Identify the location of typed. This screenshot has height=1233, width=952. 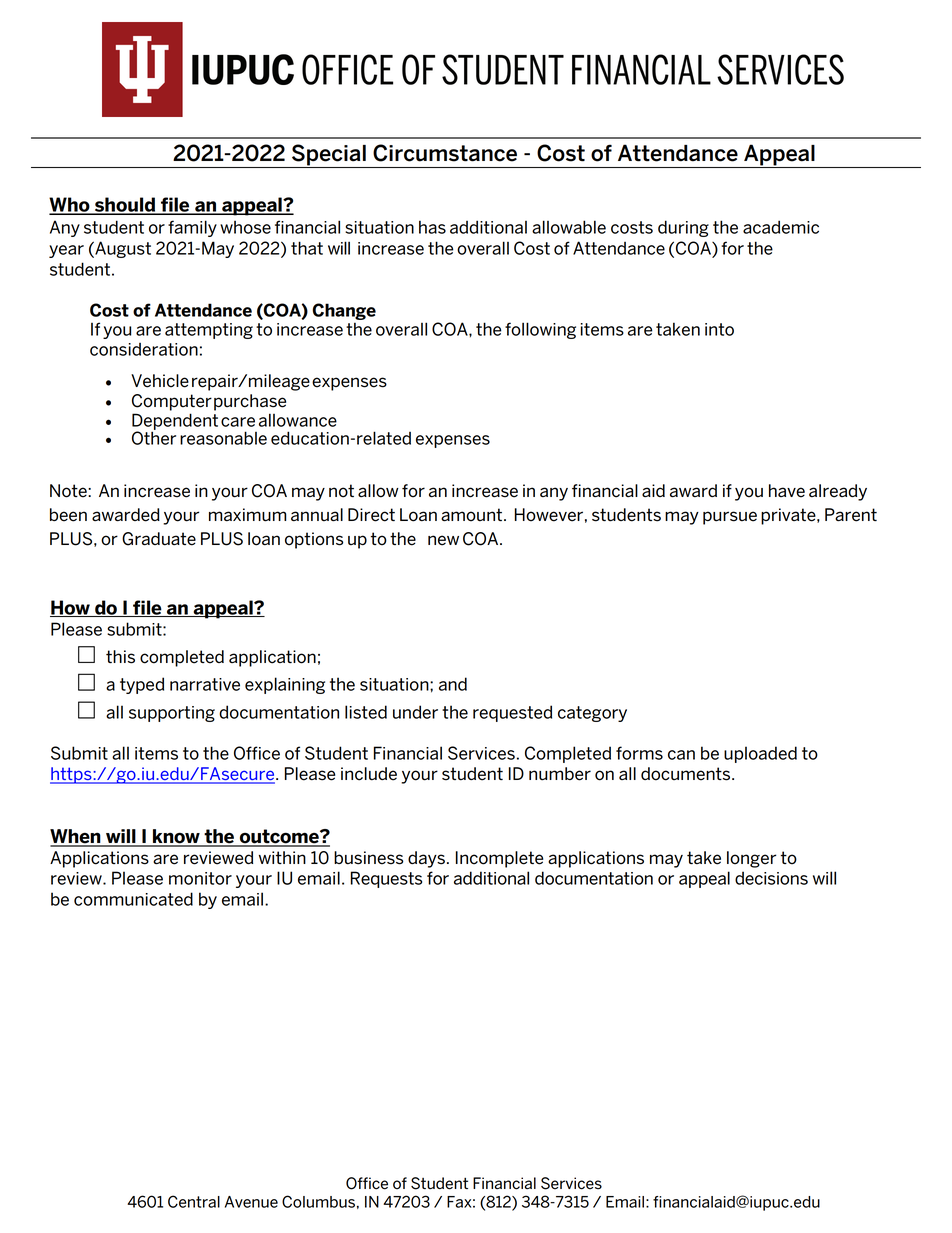
(142, 685).
